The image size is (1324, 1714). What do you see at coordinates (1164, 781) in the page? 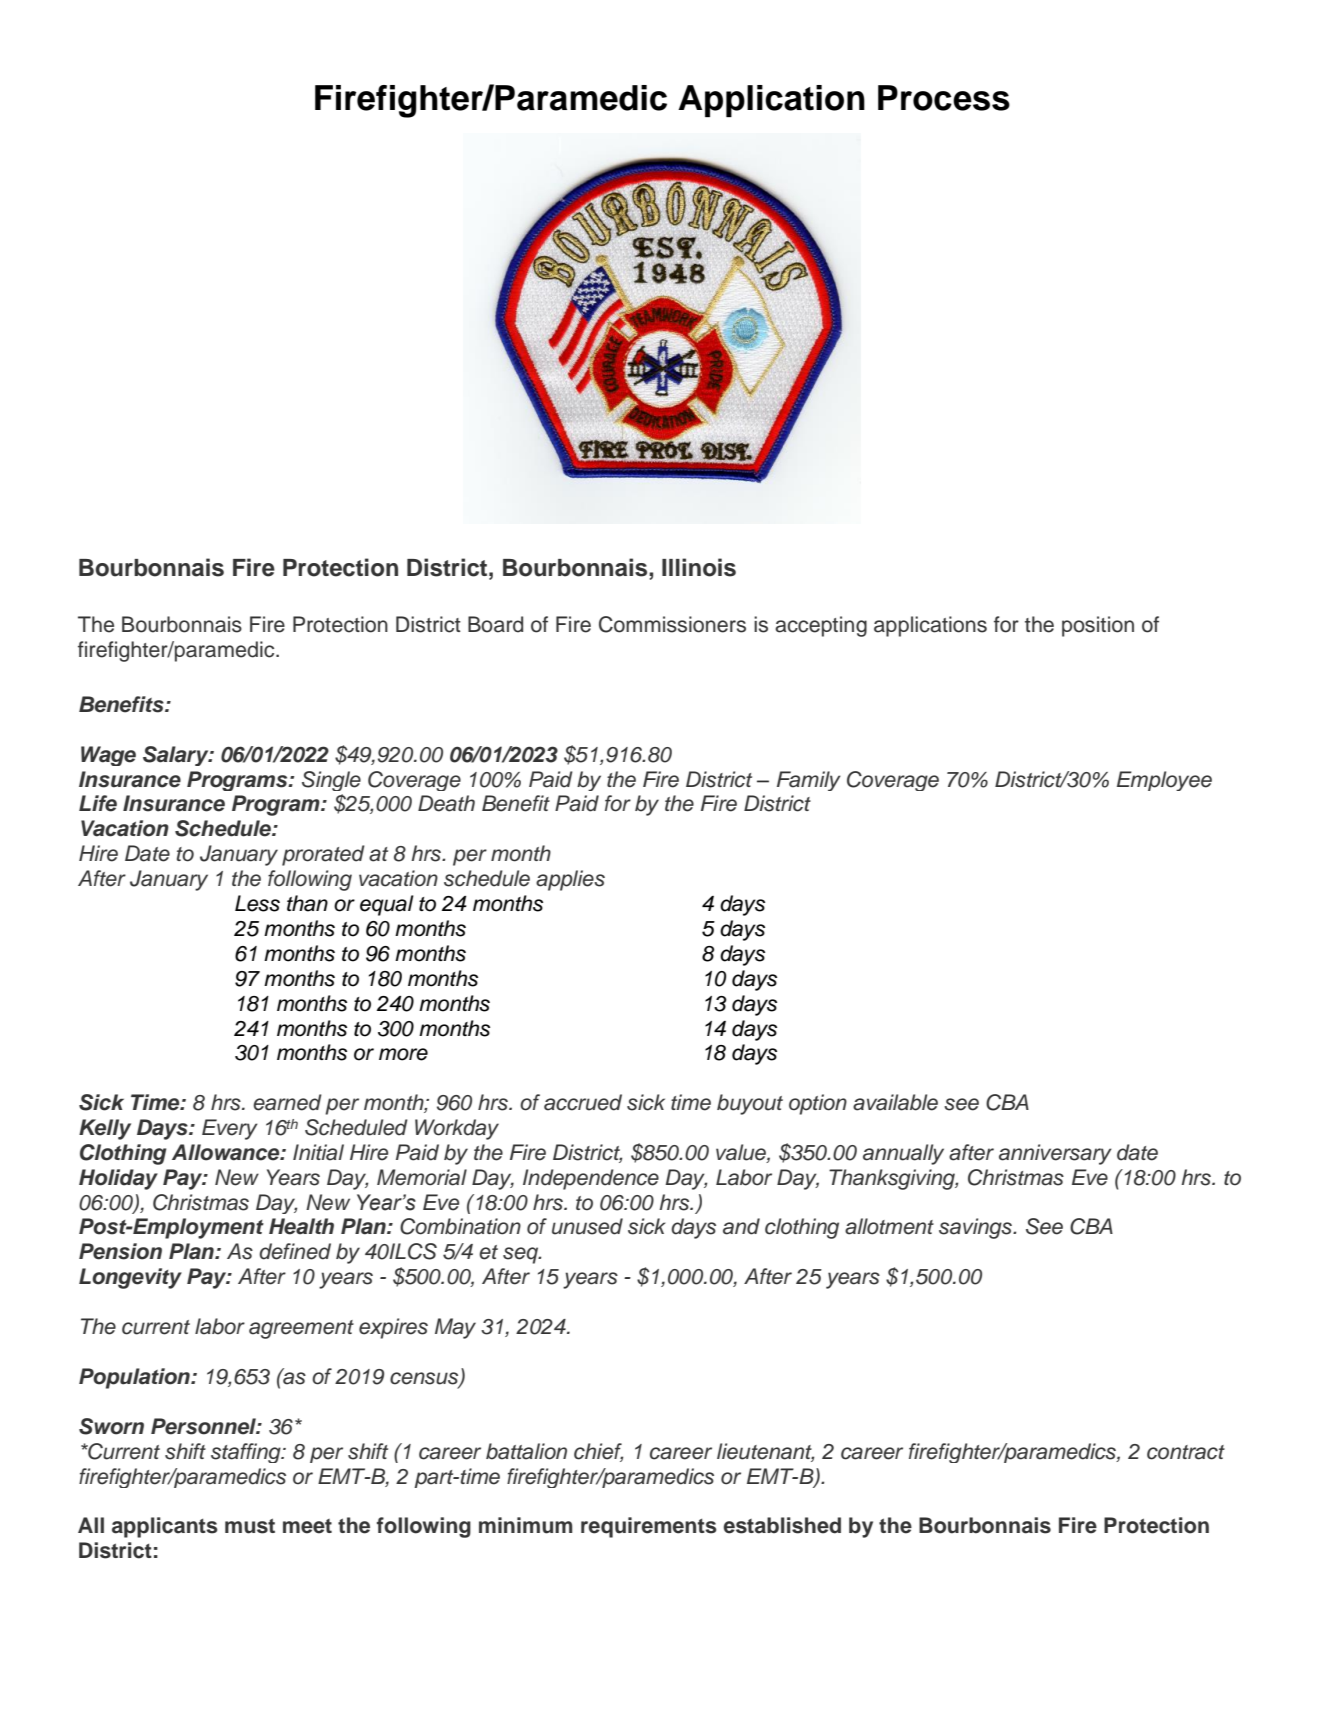
I see `Employee` at bounding box center [1164, 781].
